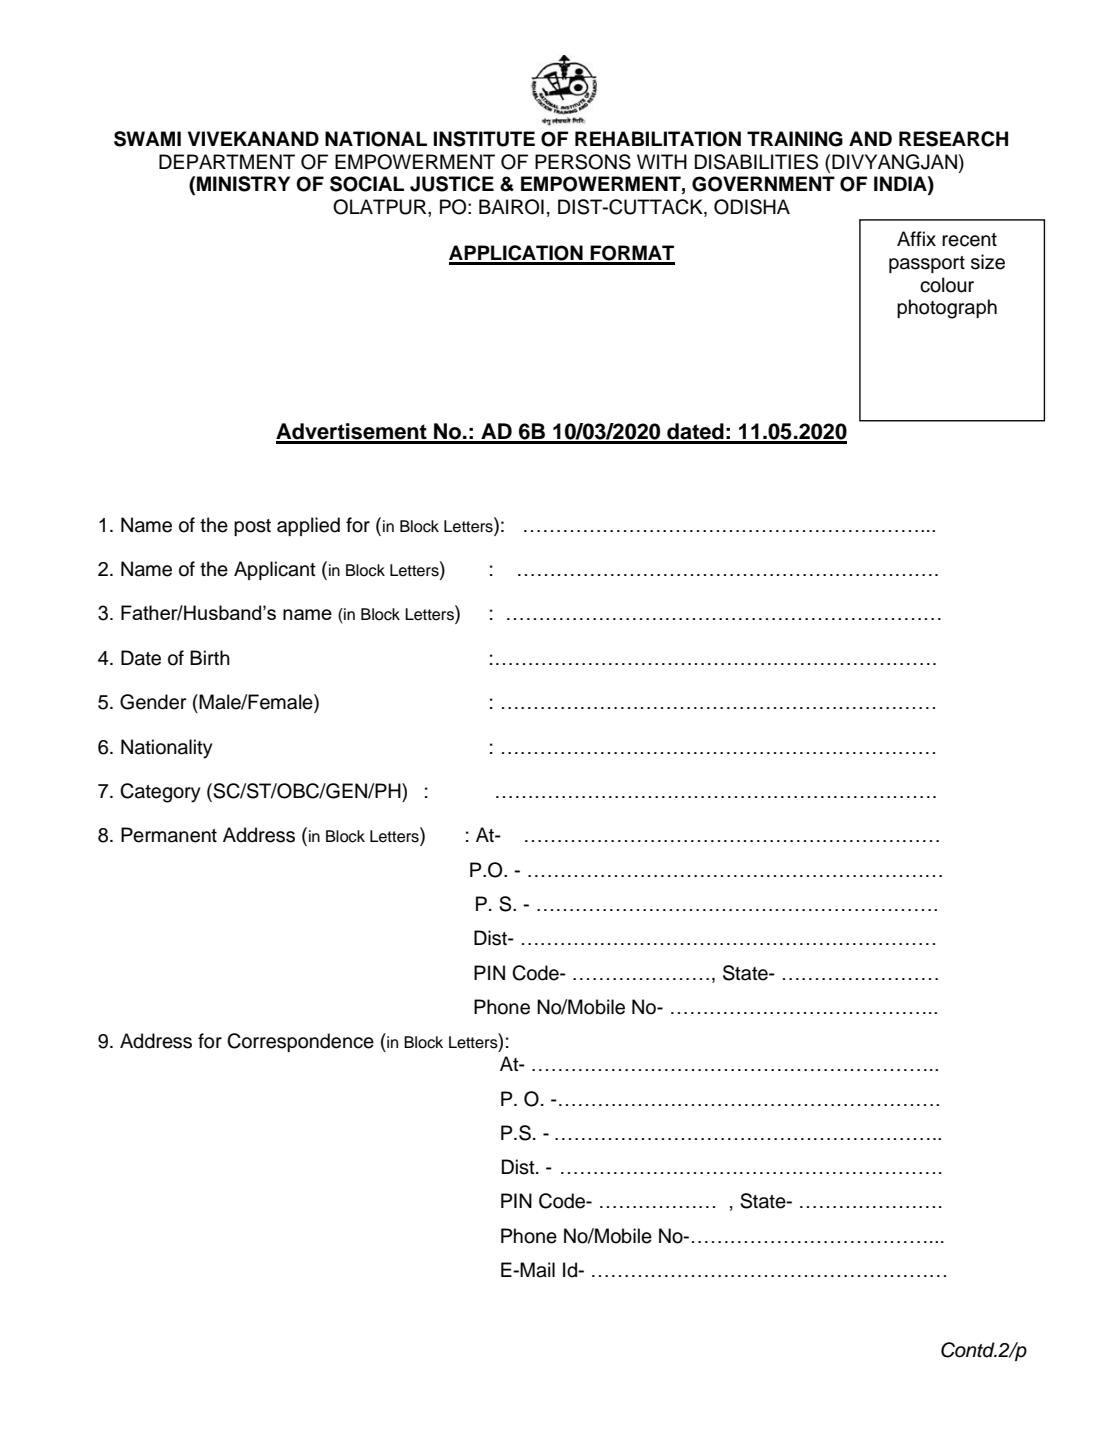  Describe the element at coordinates (308, 526) in the screenshot. I see `applied` at that location.
